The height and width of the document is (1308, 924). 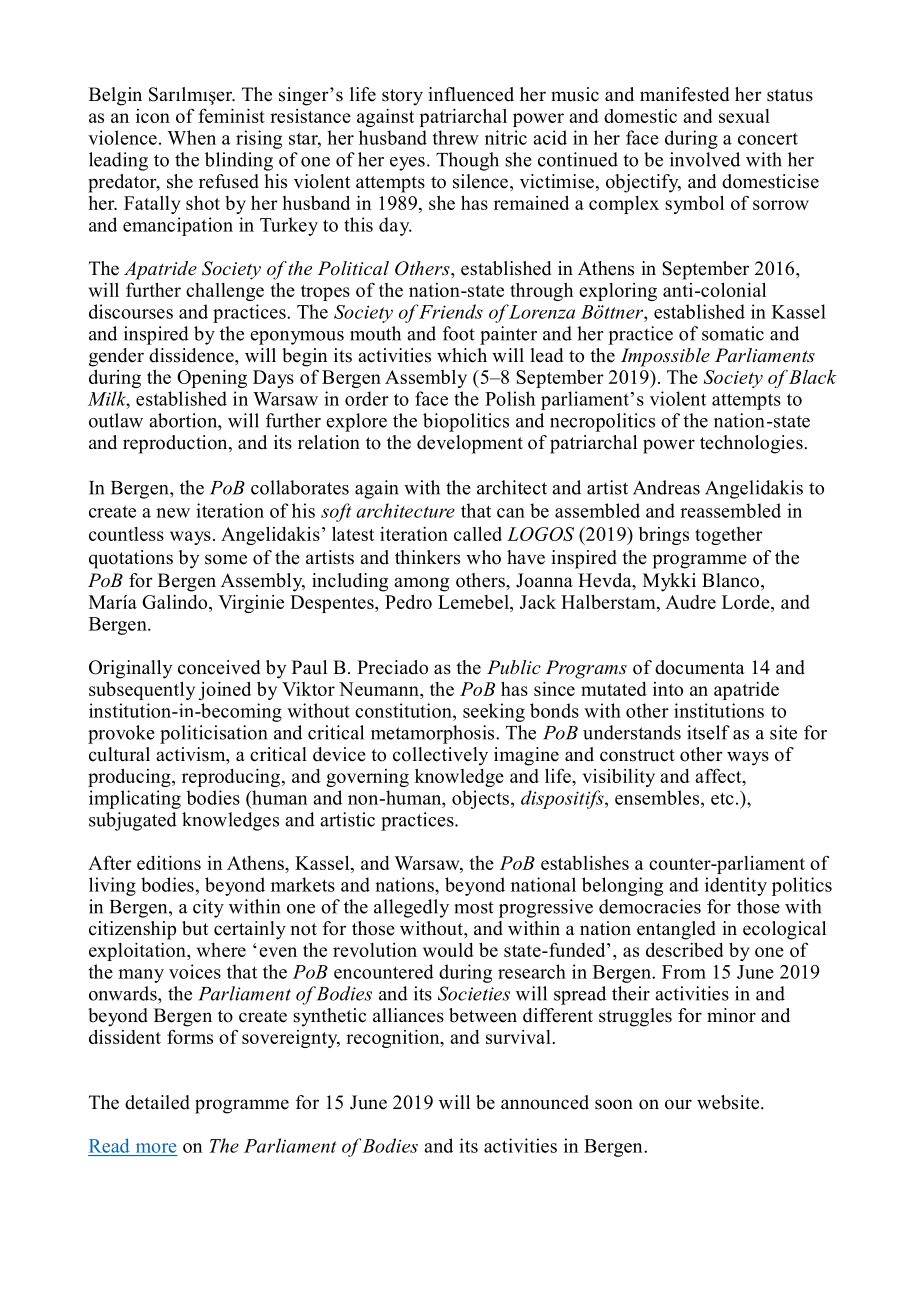 I want to click on sexual, so click(x=744, y=116).
